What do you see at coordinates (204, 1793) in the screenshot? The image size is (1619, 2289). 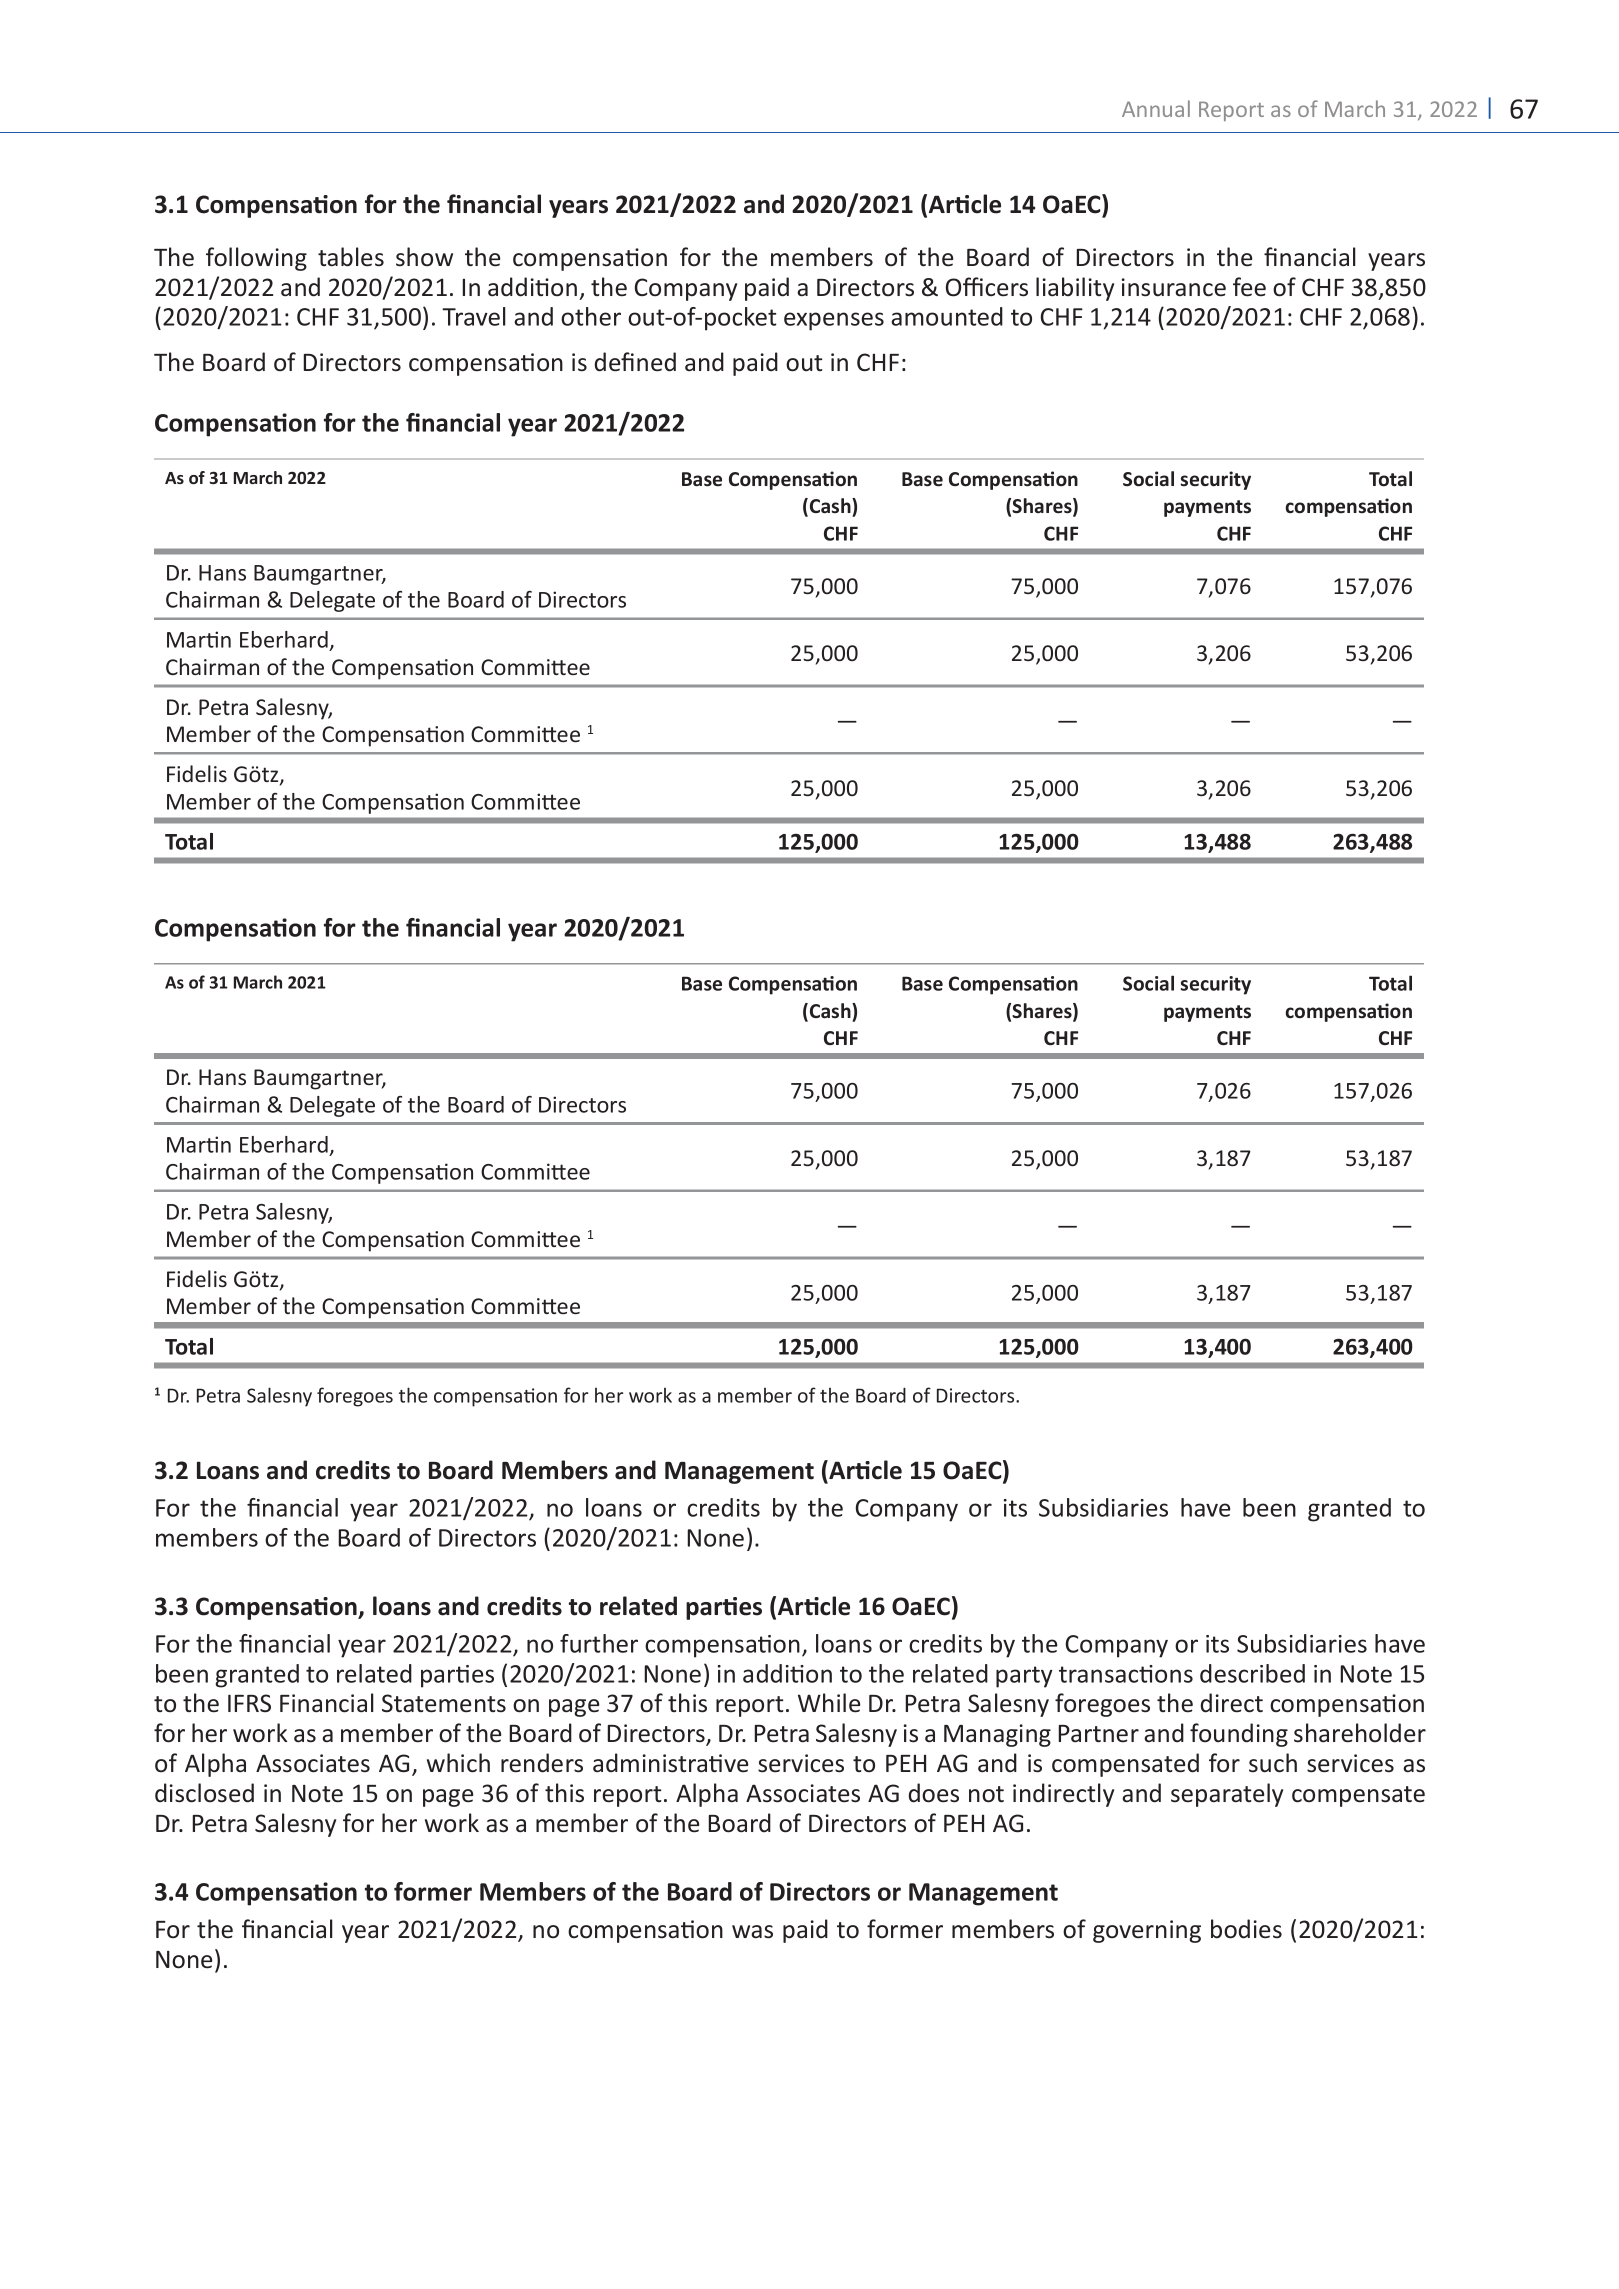 I see `disclosed` at bounding box center [204, 1793].
